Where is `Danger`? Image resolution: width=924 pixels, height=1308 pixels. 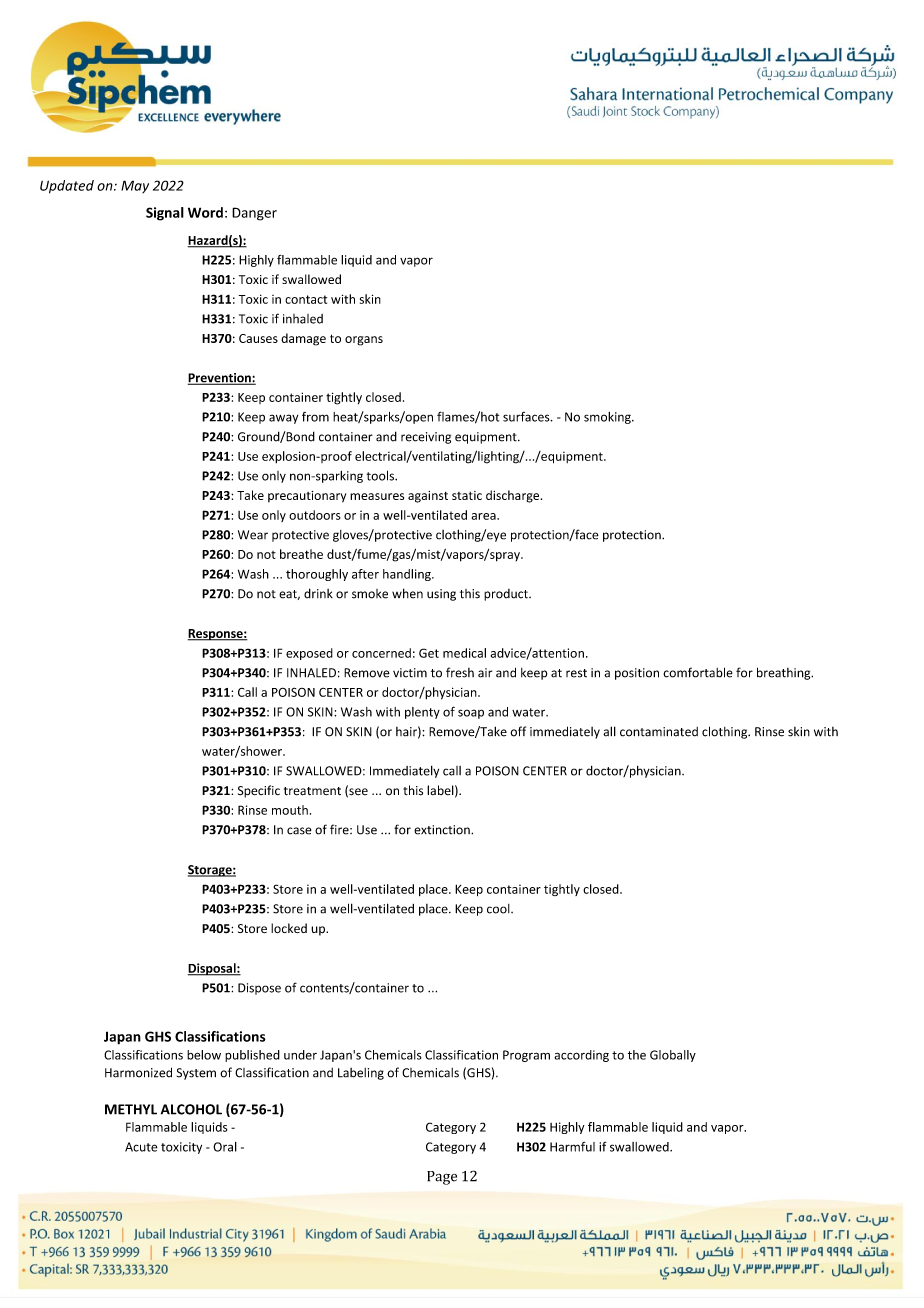 Danger is located at coordinates (254, 214).
